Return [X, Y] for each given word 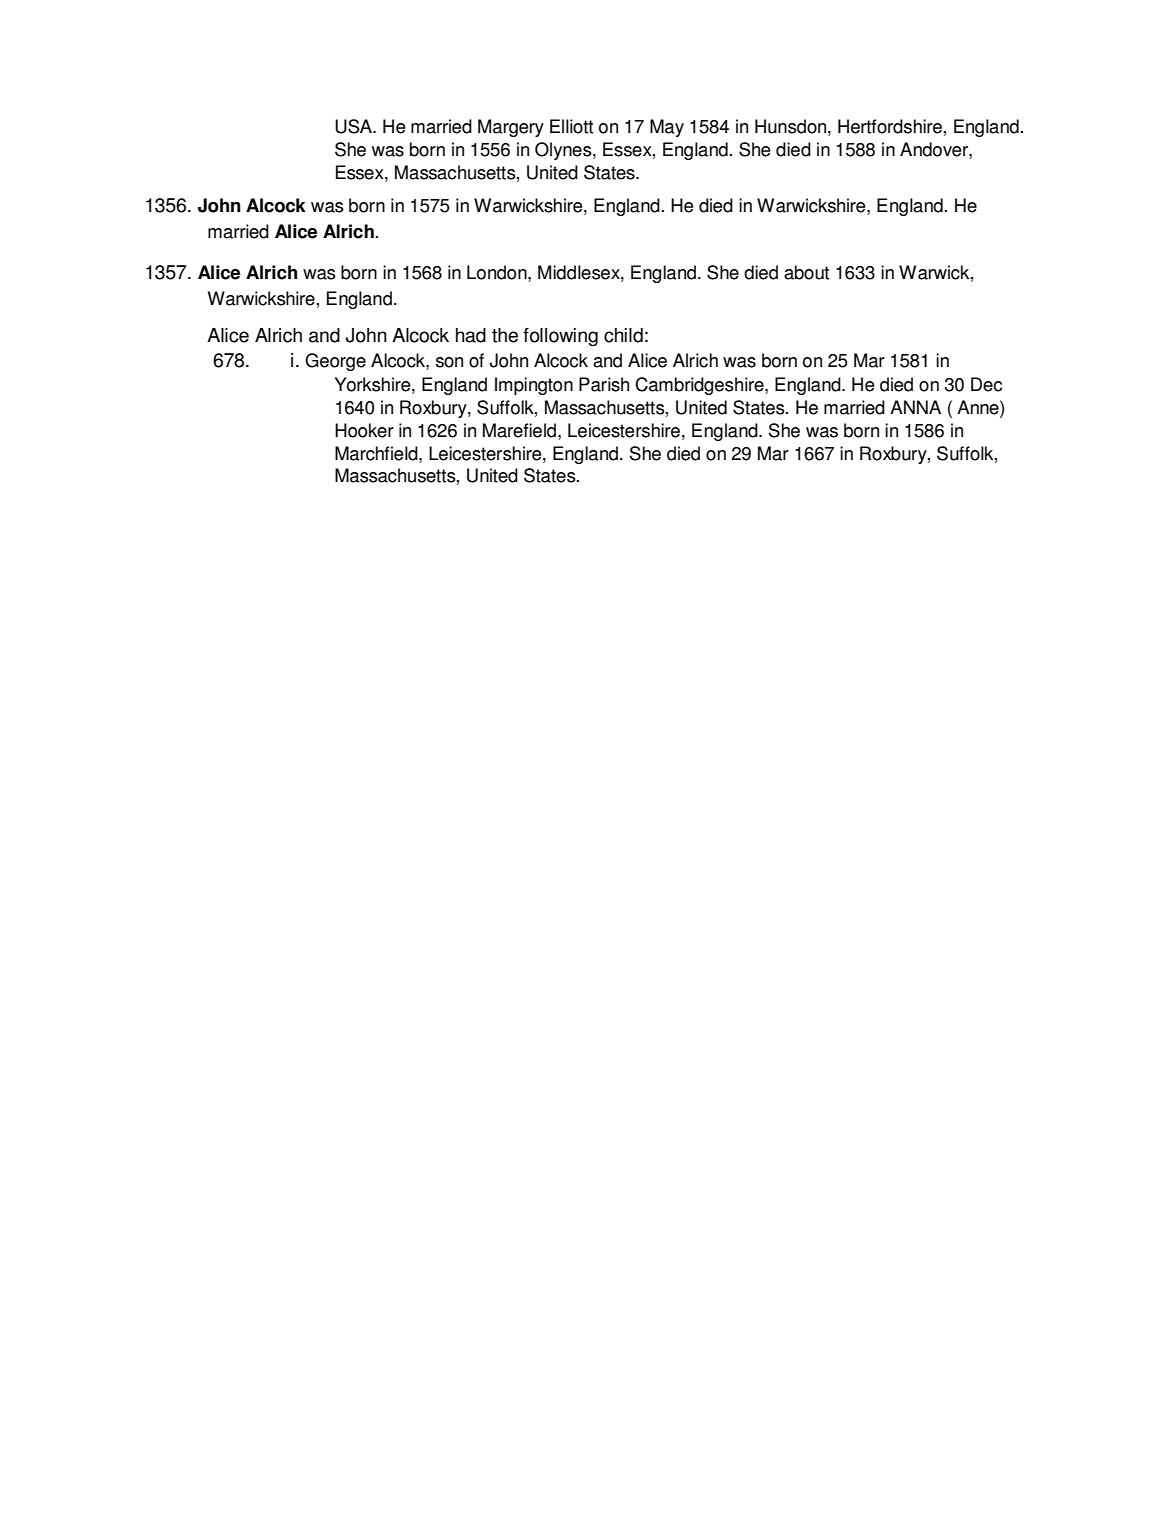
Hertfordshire [890, 126]
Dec [986, 384]
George [335, 362]
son [449, 362]
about [806, 272]
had [471, 335]
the [505, 335]
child [623, 335]
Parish [604, 384]
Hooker [364, 430]
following [560, 337]
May [667, 128]
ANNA [915, 407]
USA [354, 126]
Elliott [571, 126]
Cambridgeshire [700, 386]
